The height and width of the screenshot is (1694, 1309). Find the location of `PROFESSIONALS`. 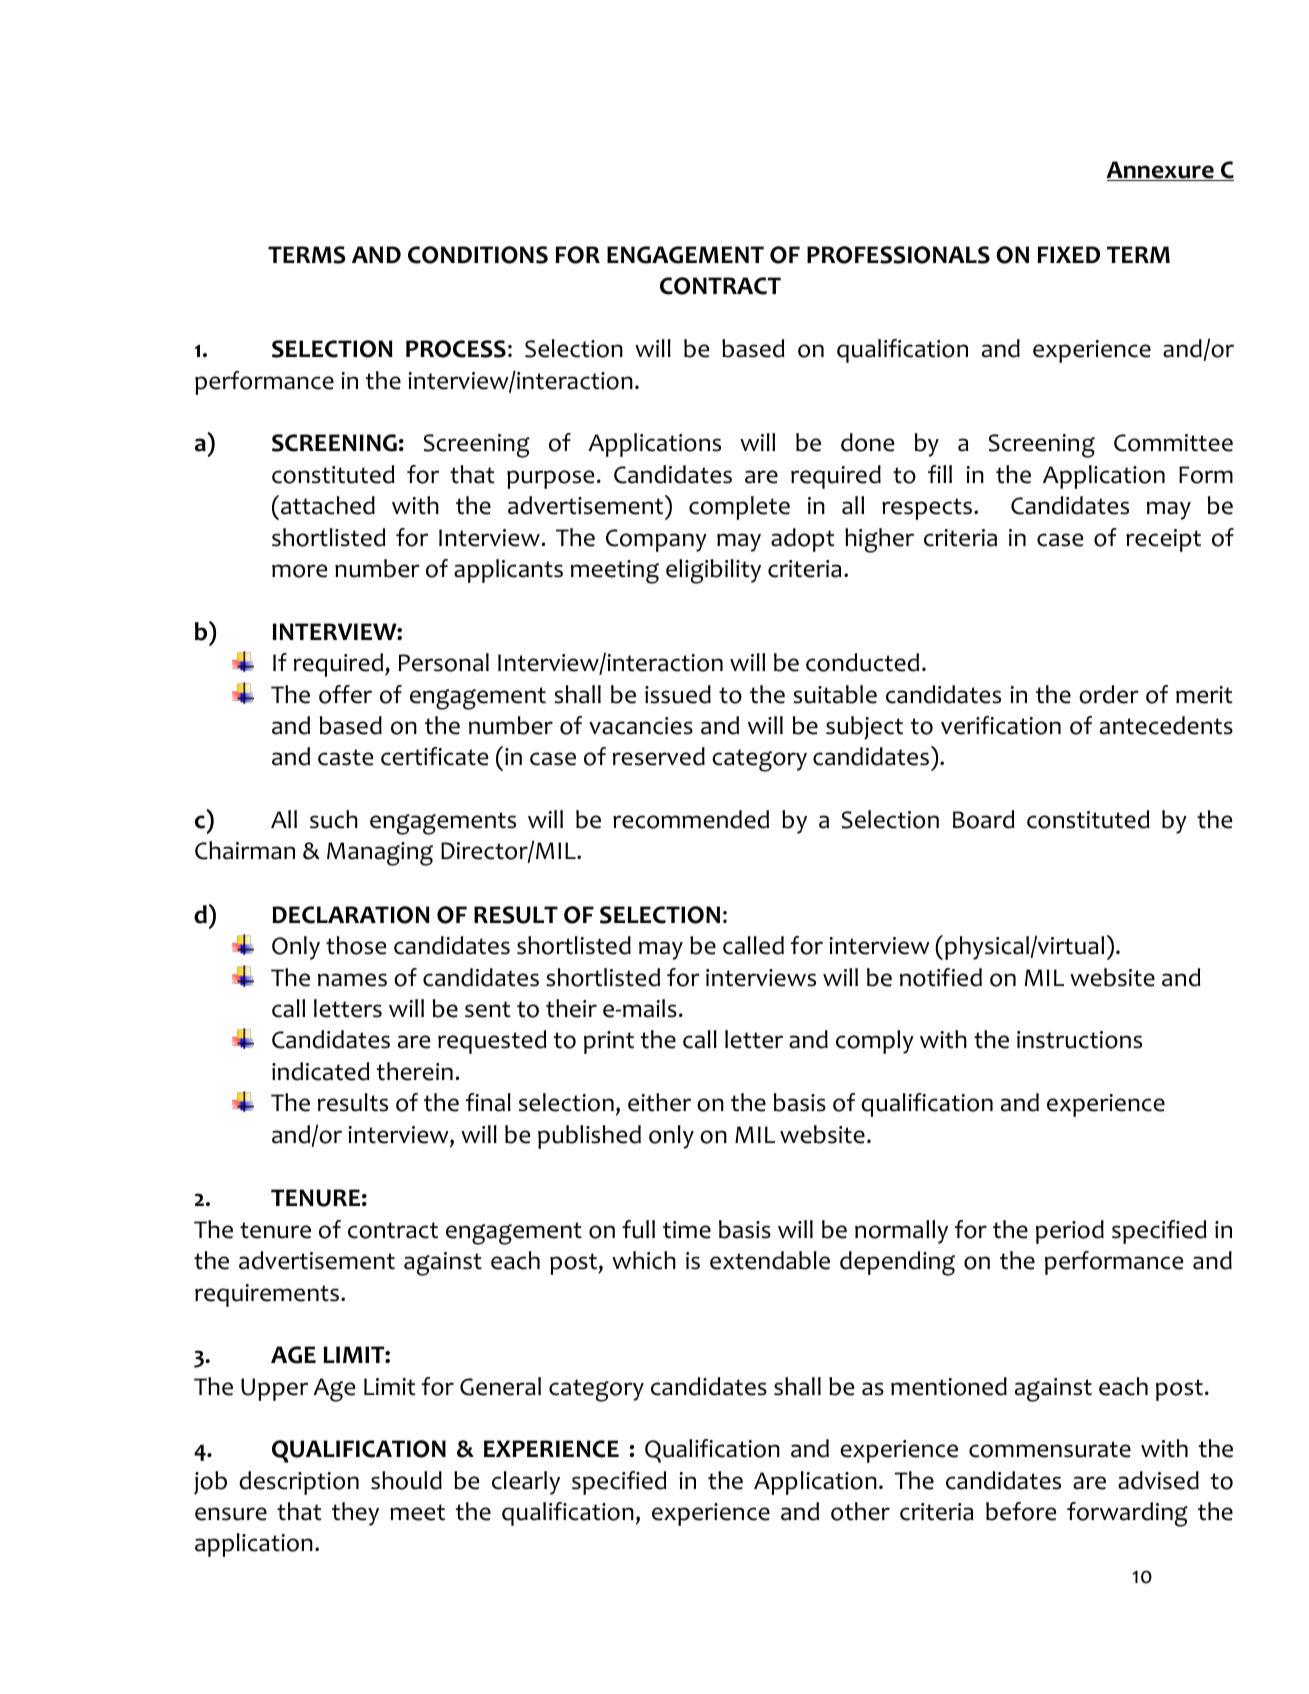

PROFESSIONALS is located at coordinates (898, 255).
